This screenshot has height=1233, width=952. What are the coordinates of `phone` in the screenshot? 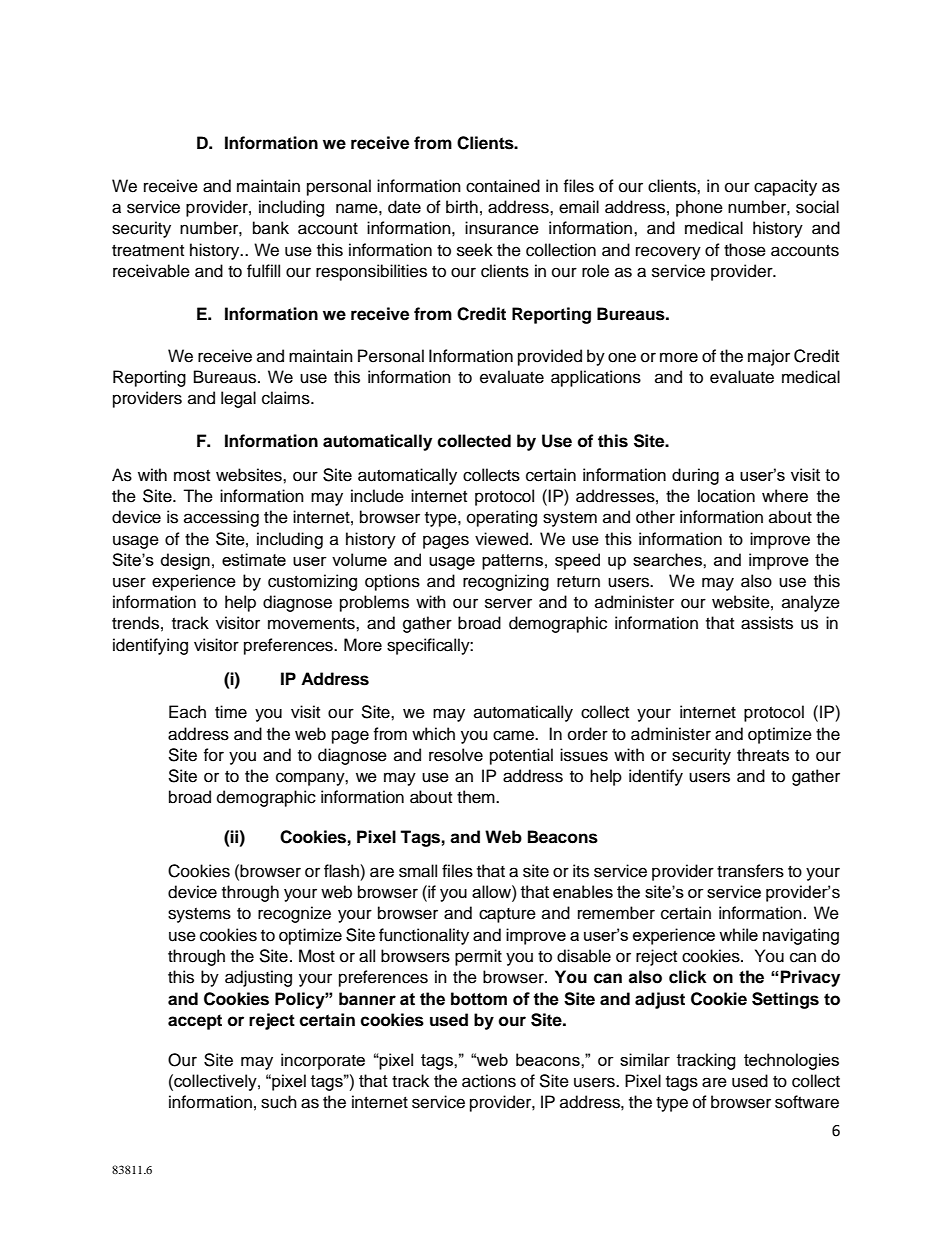 It's located at (699, 208).
